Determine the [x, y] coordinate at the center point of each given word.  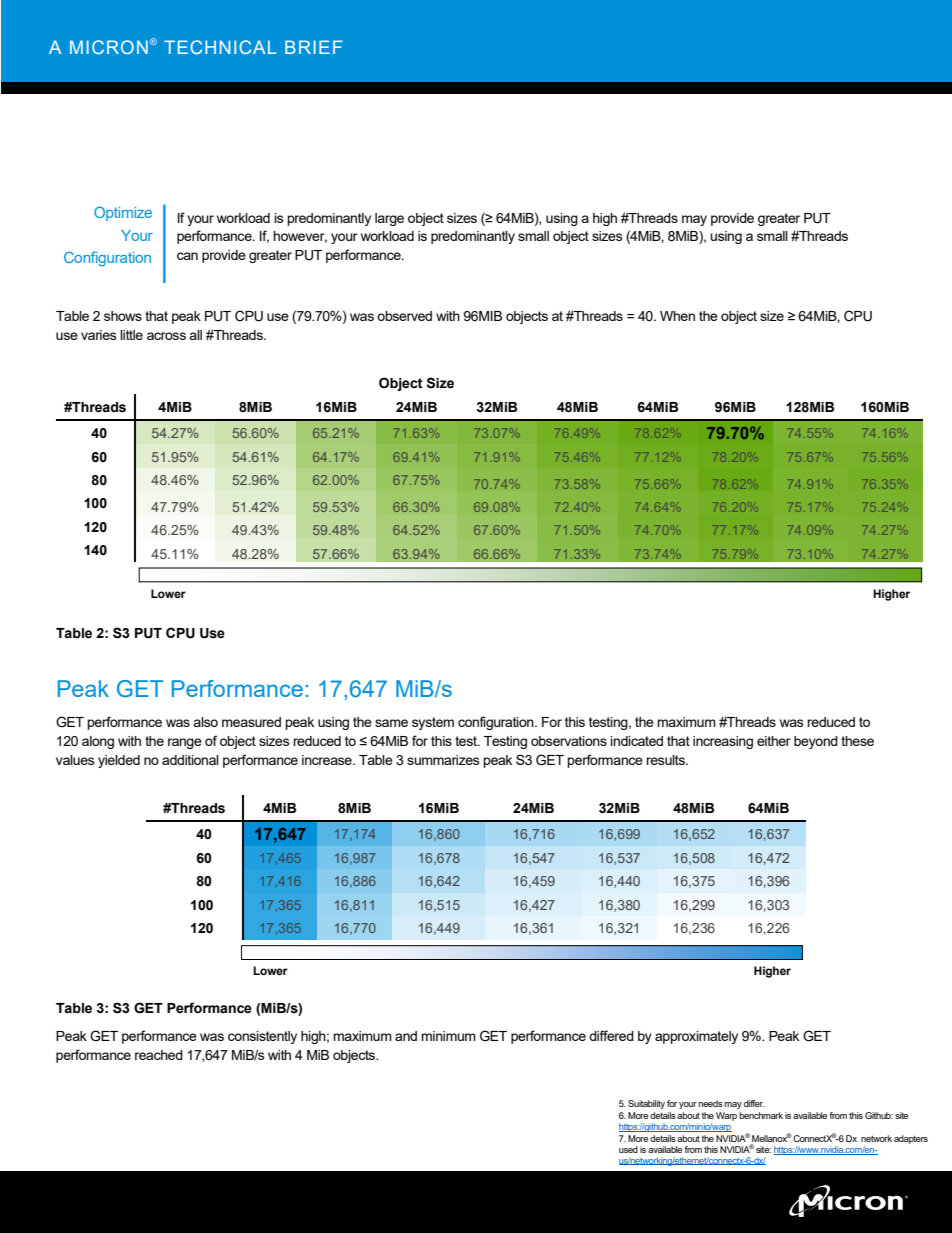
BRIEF [313, 47]
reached [159, 1055]
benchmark [761, 1115]
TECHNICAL [220, 47]
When [677, 316]
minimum [448, 1036]
